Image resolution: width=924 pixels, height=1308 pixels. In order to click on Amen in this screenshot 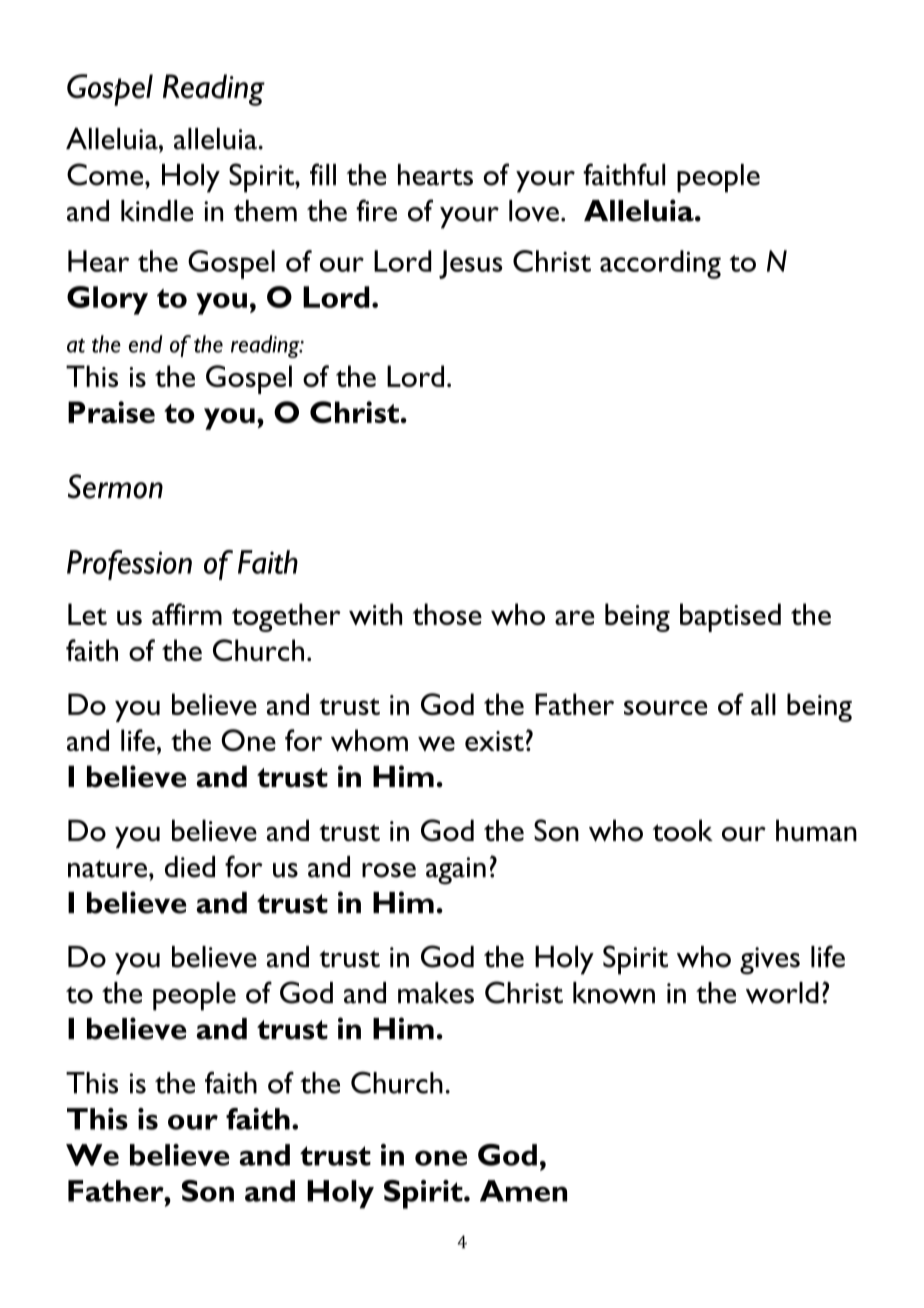, I will do `click(523, 1191)`.
